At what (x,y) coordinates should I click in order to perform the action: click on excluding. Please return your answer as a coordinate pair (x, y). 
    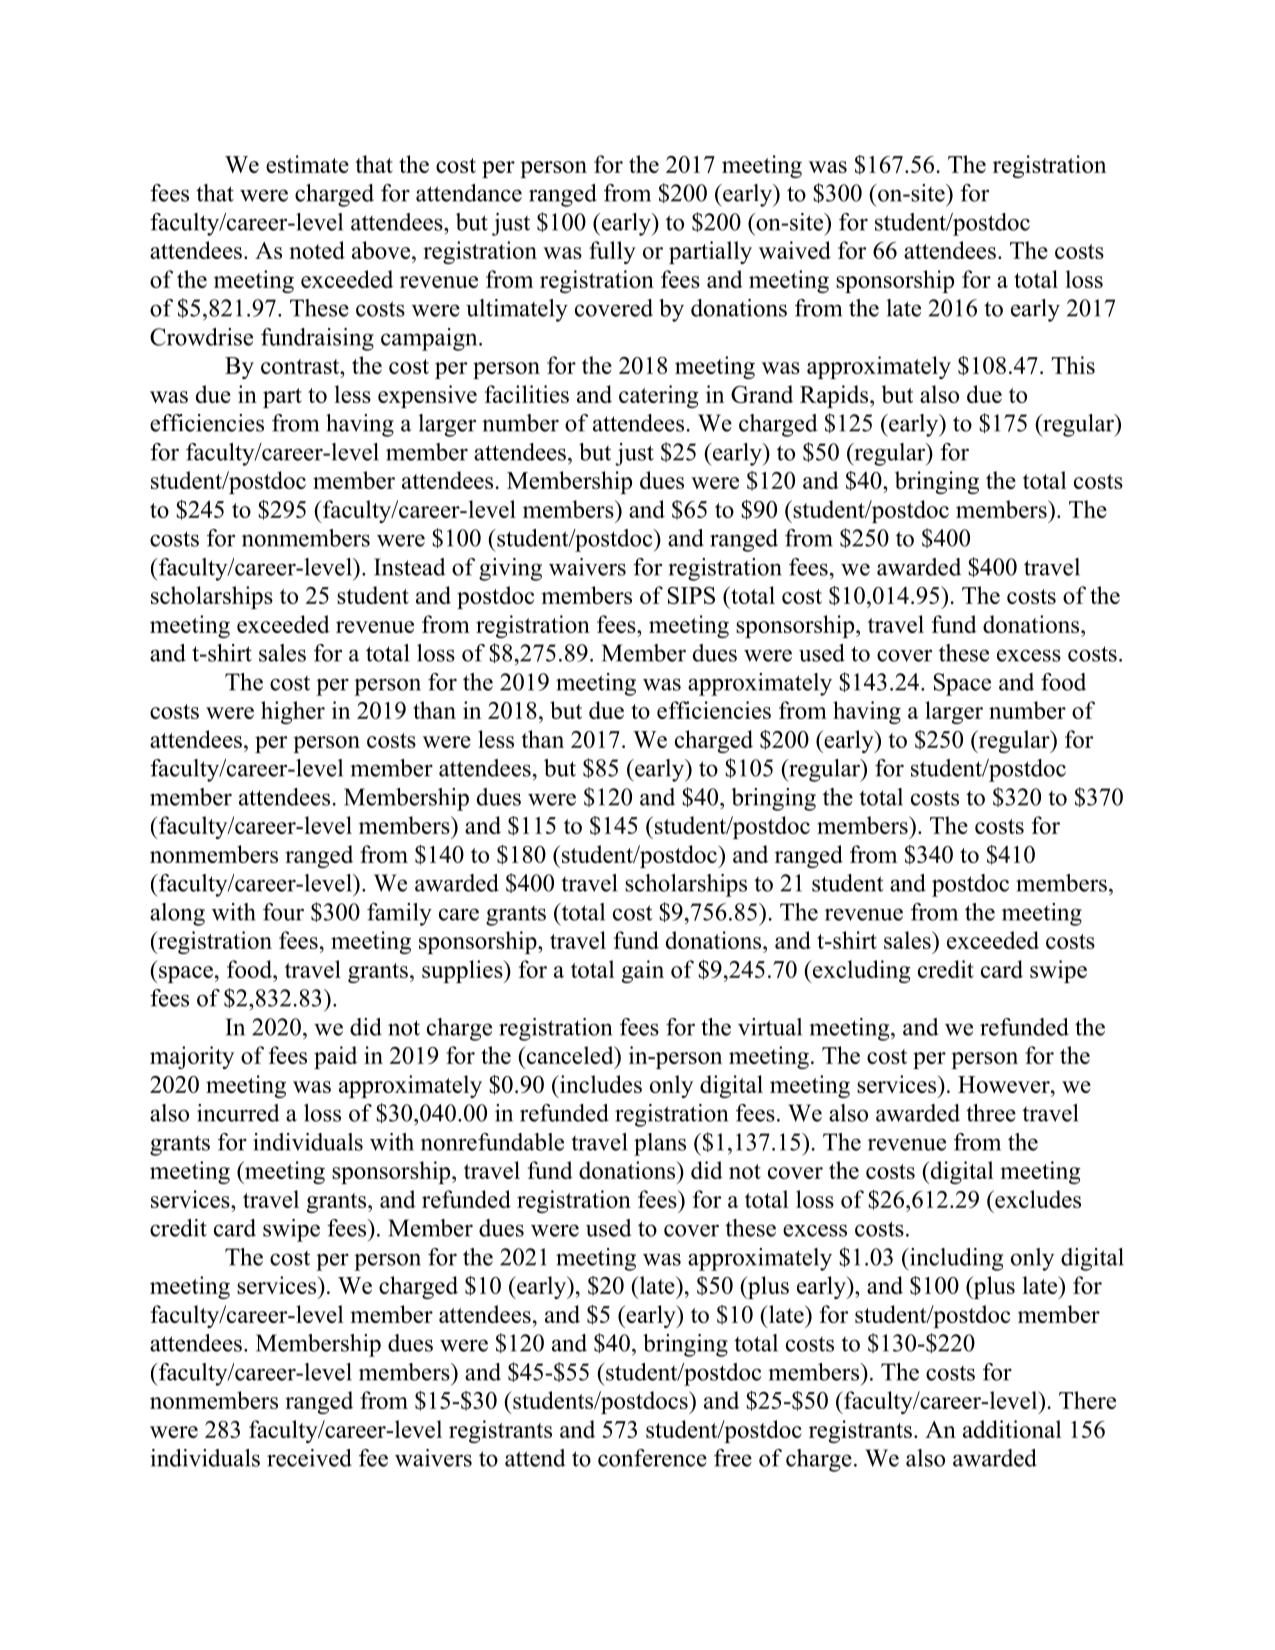
    Looking at the image, I should click on (861, 971).
